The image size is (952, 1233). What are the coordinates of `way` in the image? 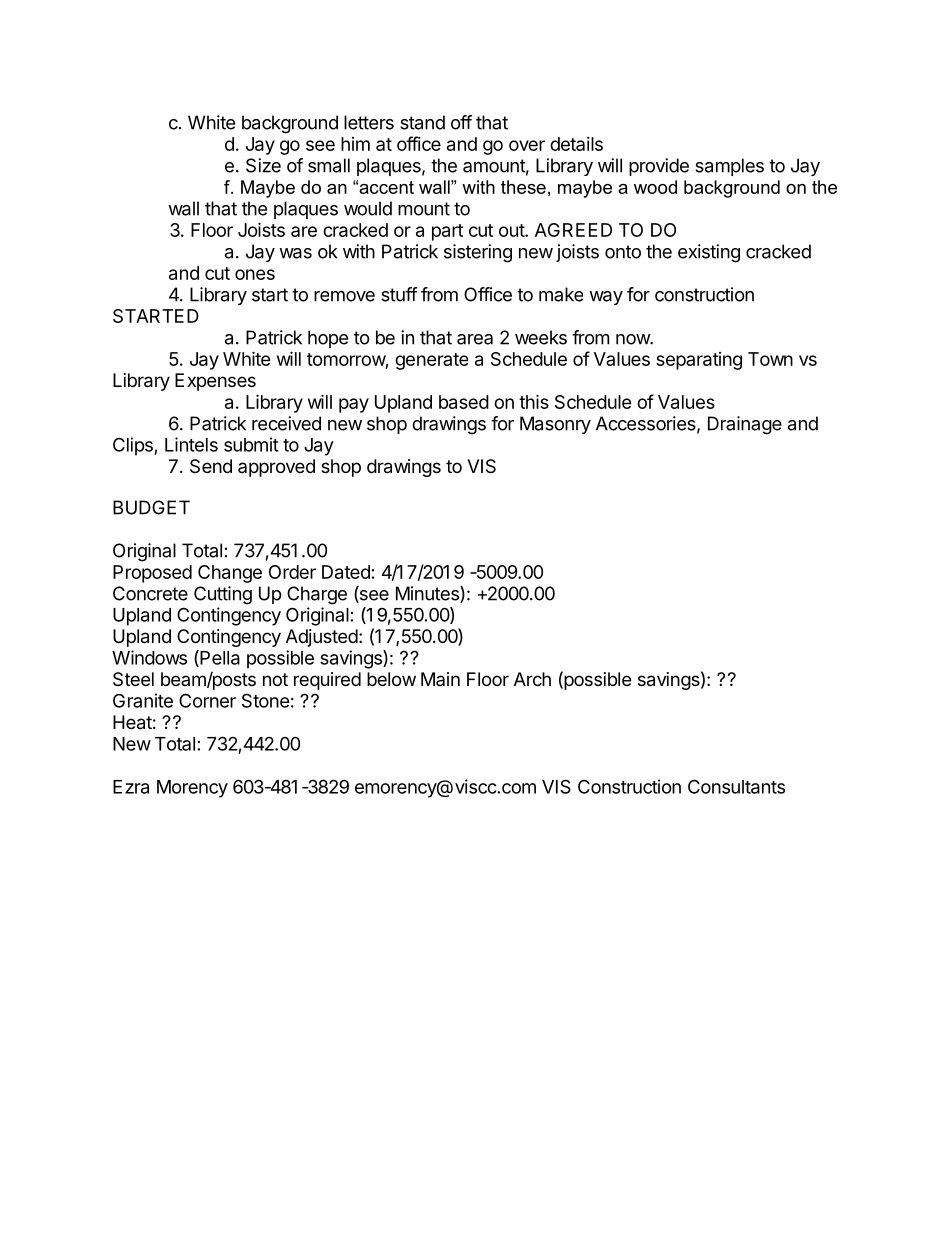 It's located at (606, 298).
